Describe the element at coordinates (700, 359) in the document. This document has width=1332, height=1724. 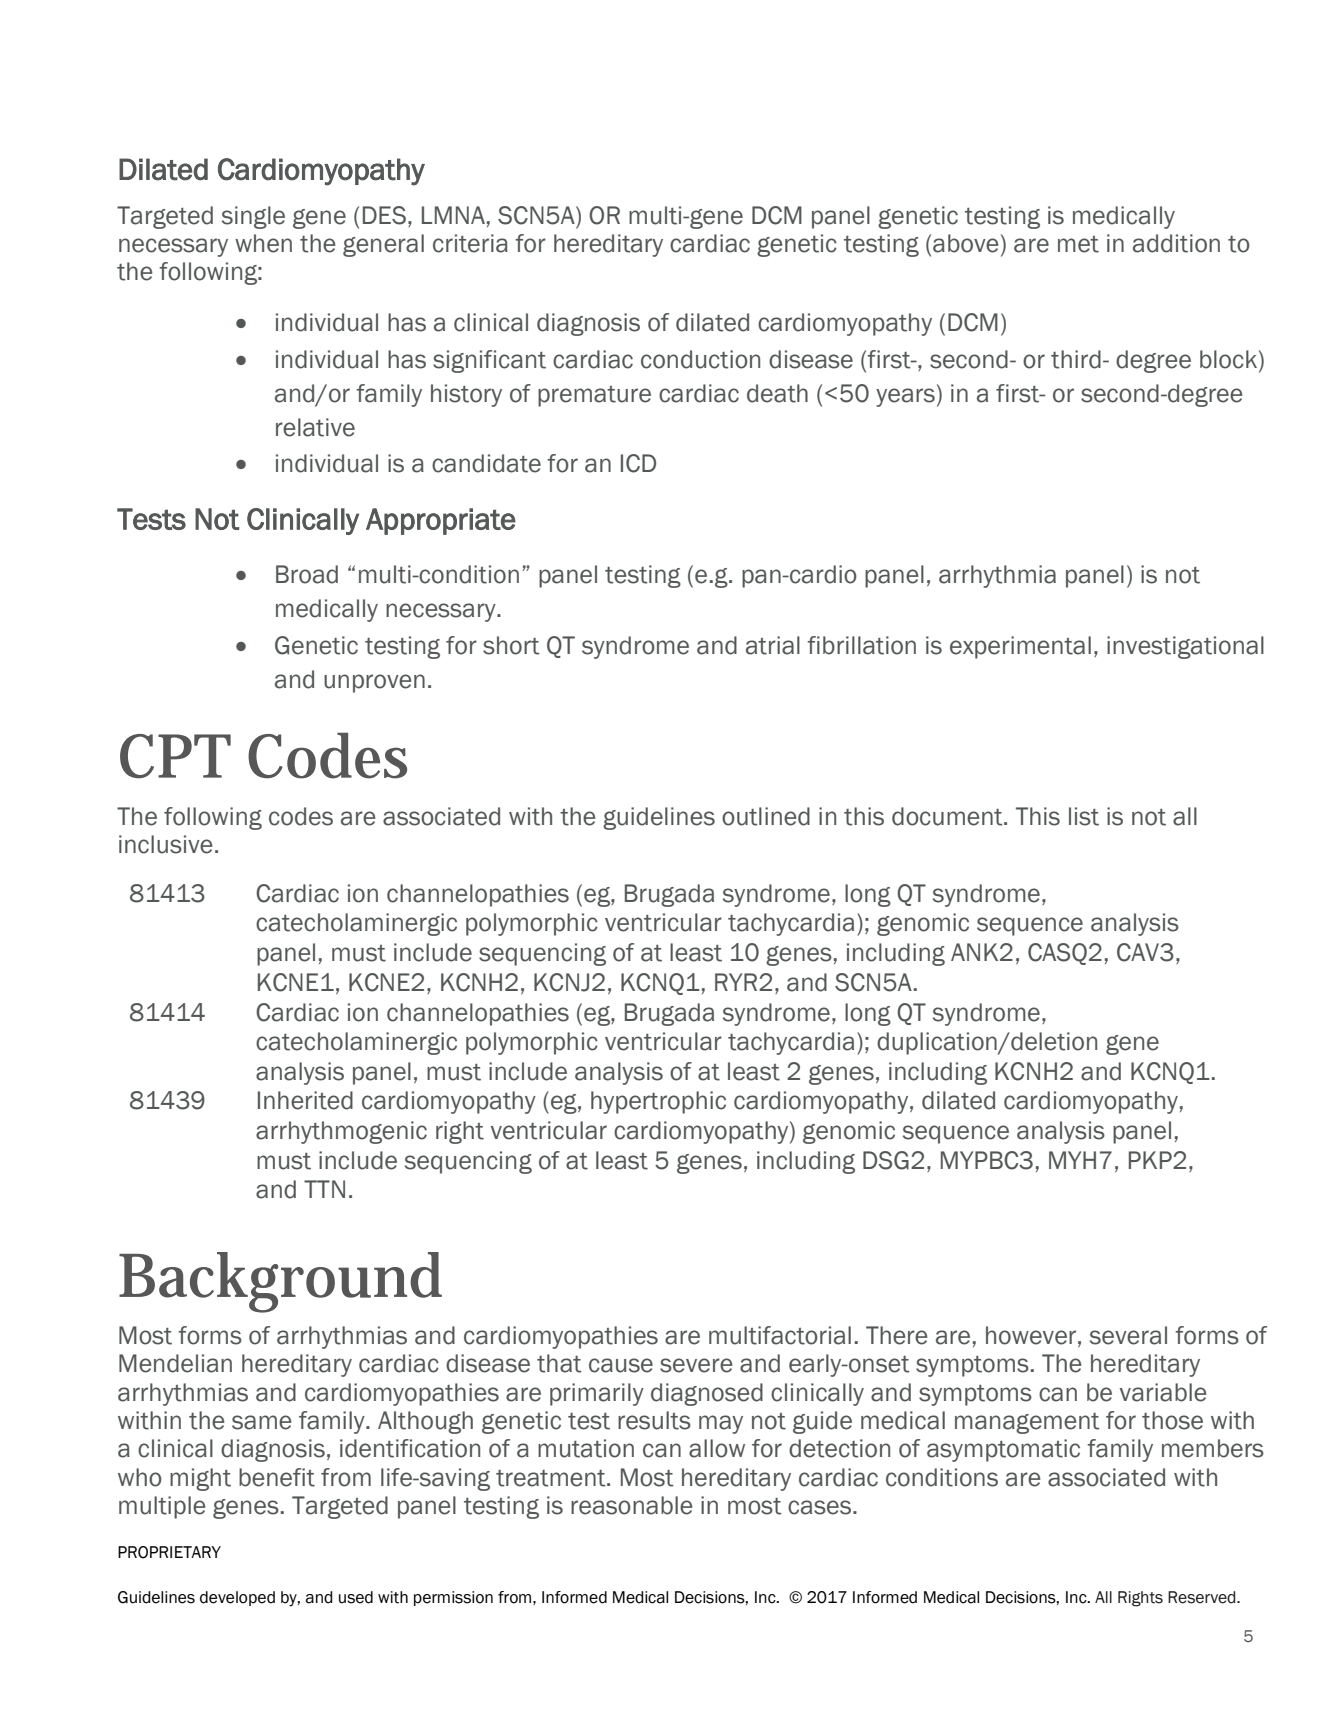
I see `conduction` at that location.
